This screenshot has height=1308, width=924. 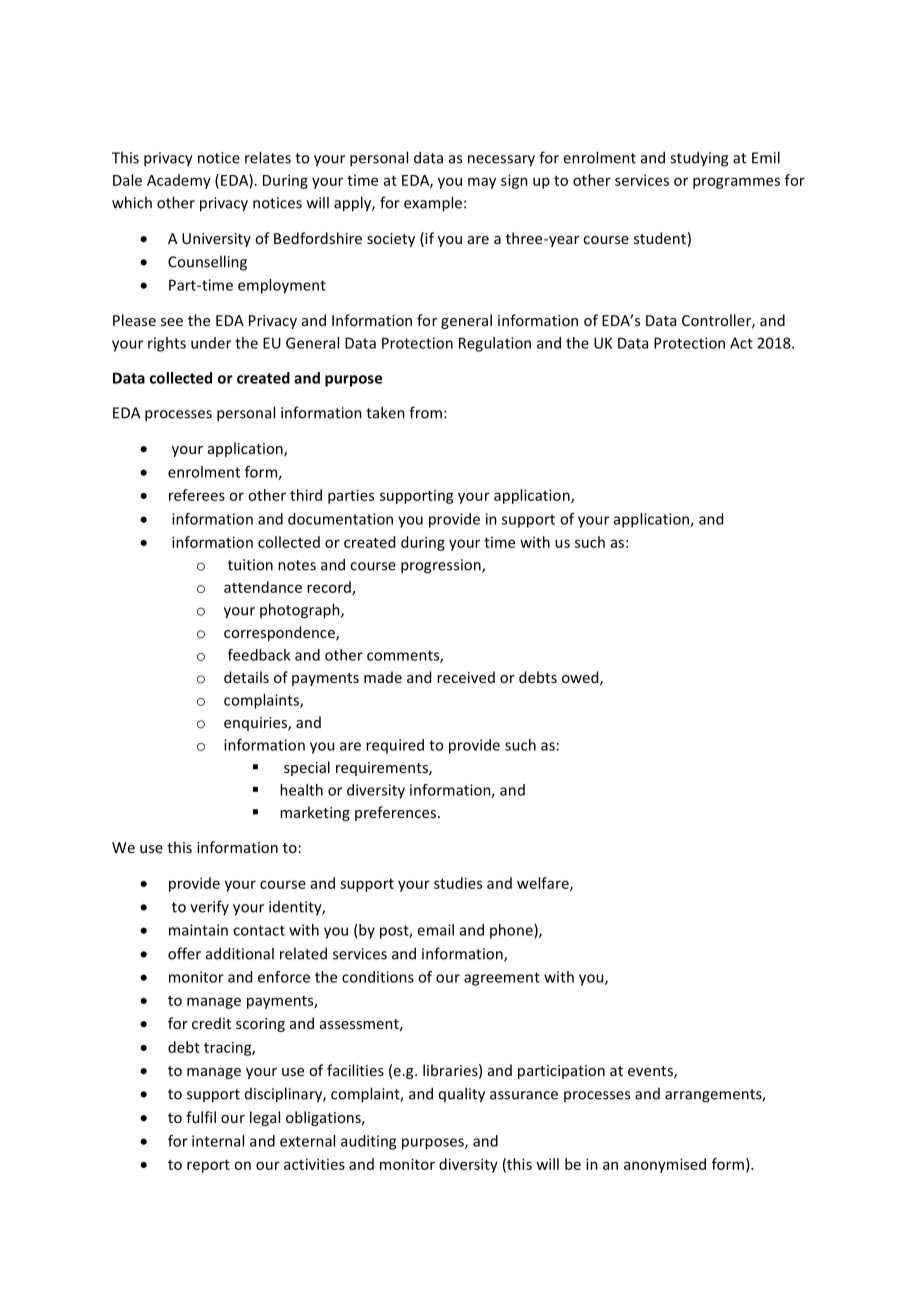 What do you see at coordinates (482, 183) in the screenshot?
I see `may` at bounding box center [482, 183].
